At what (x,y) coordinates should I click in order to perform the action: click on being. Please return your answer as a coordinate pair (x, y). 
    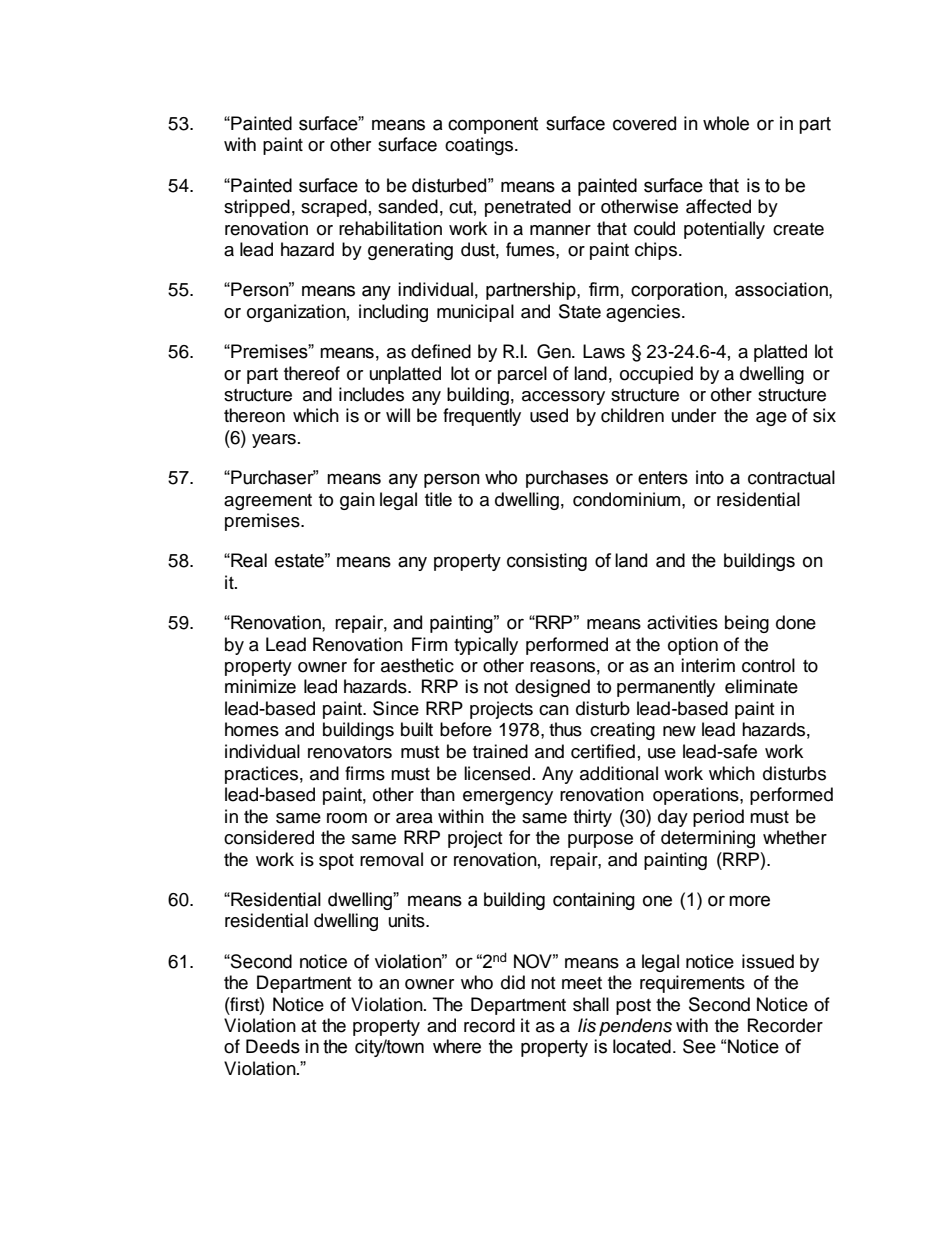
    Looking at the image, I should click on (747, 624).
